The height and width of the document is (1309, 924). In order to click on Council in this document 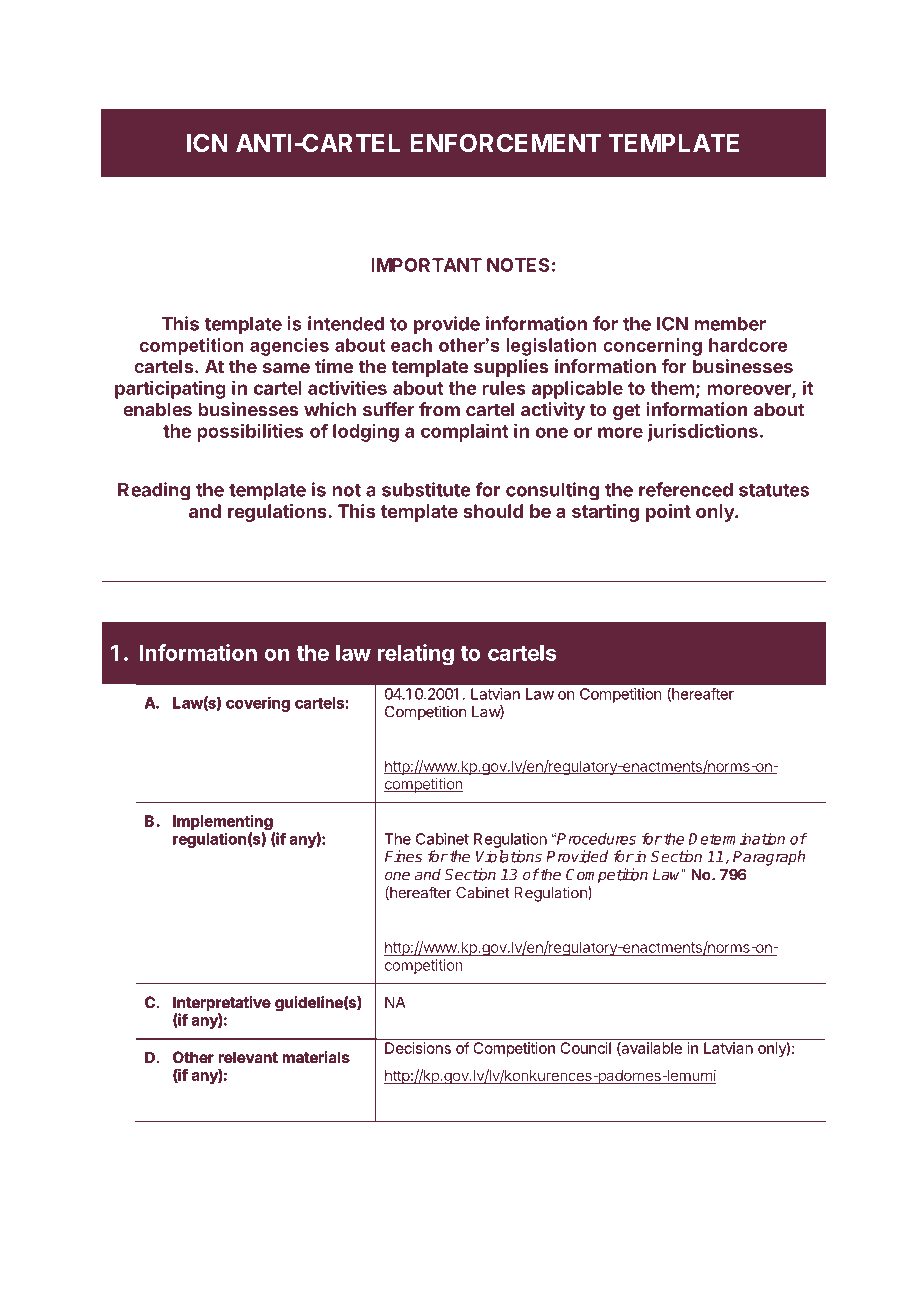, I will do `click(586, 1048)`.
